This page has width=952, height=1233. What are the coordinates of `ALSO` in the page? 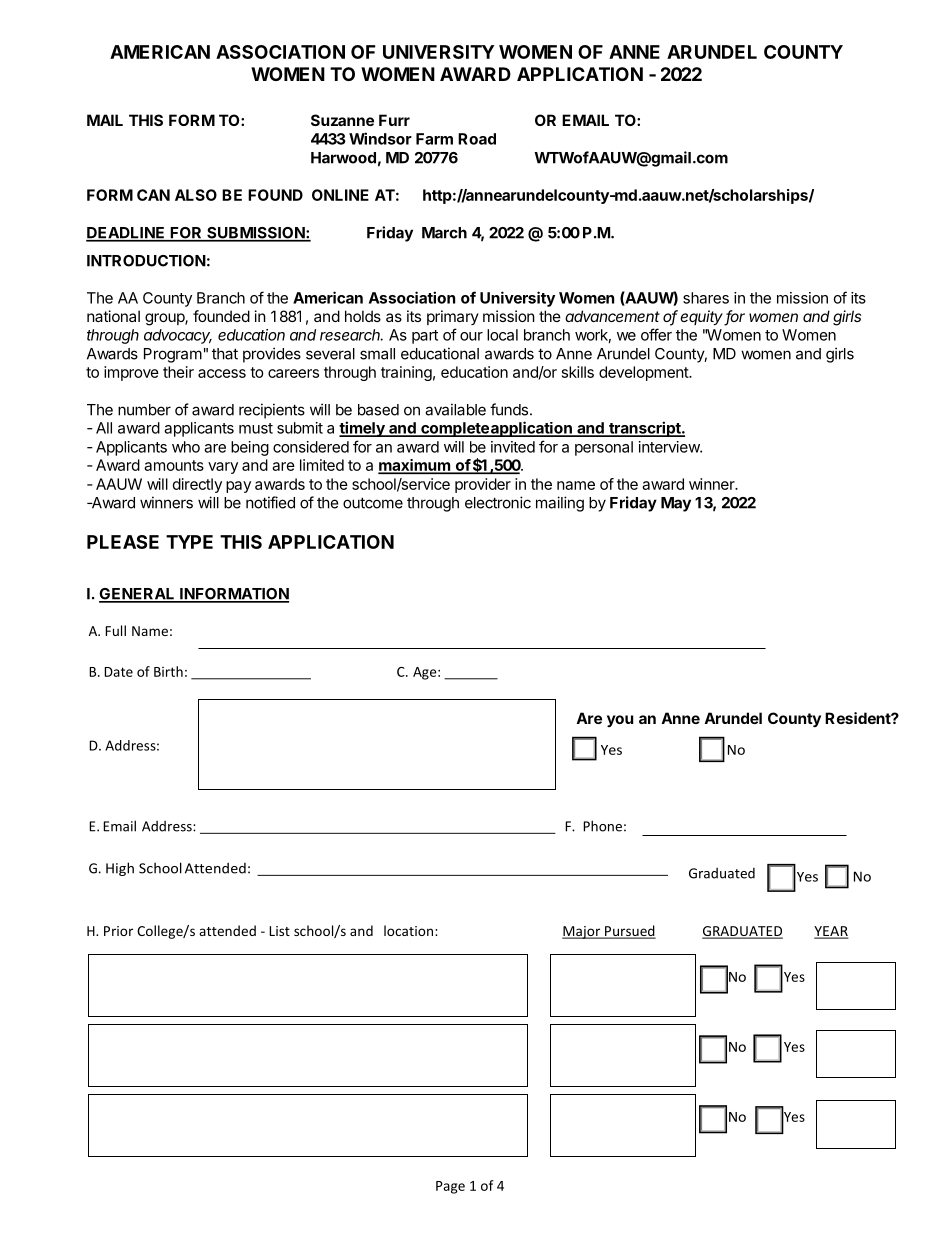 It's located at (196, 195).
